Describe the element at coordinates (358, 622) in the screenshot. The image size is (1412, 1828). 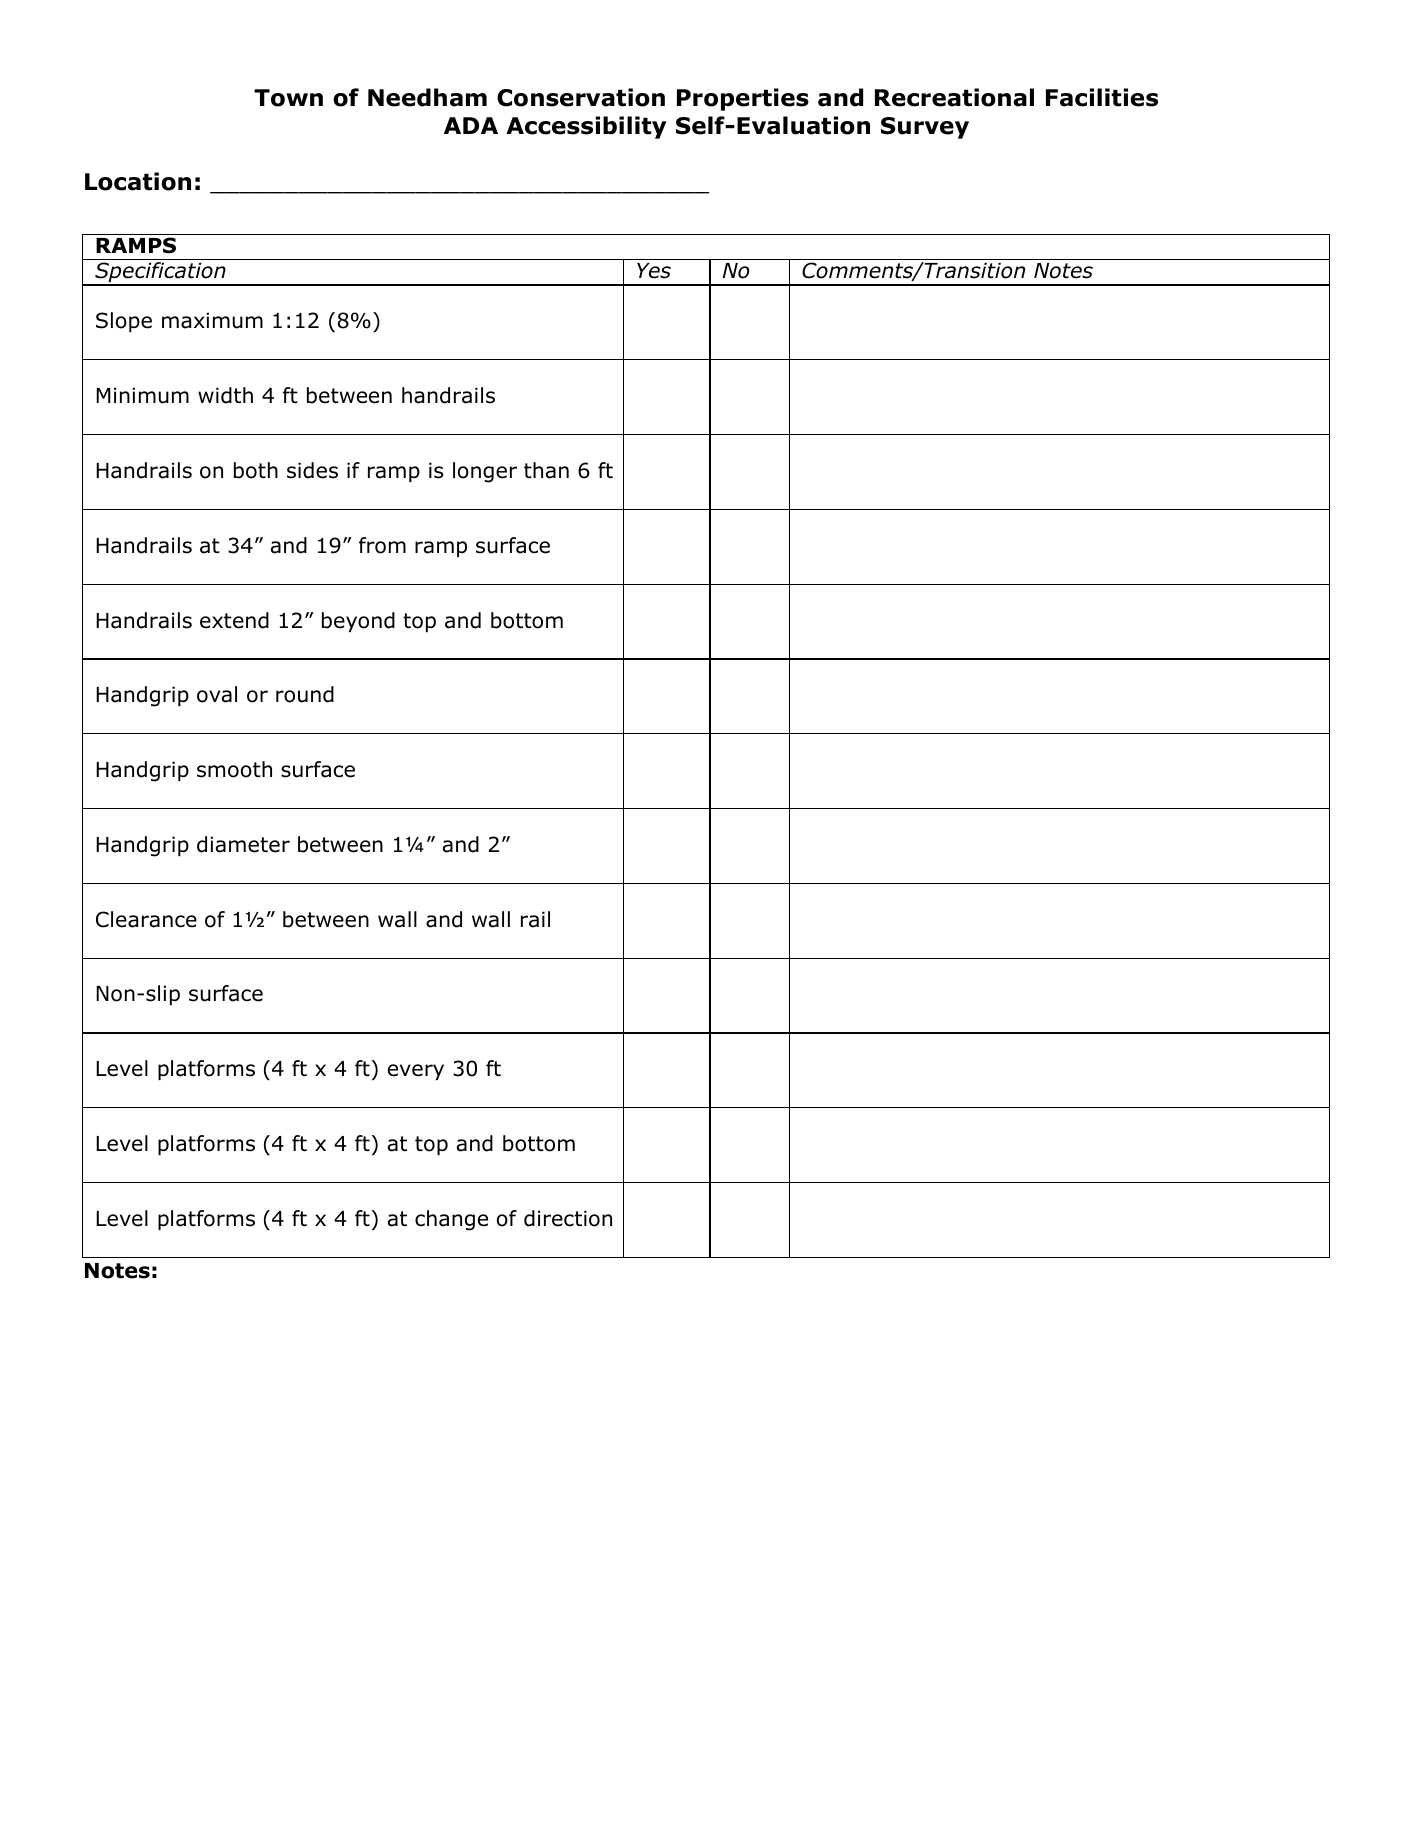
I see `beyond` at that location.
